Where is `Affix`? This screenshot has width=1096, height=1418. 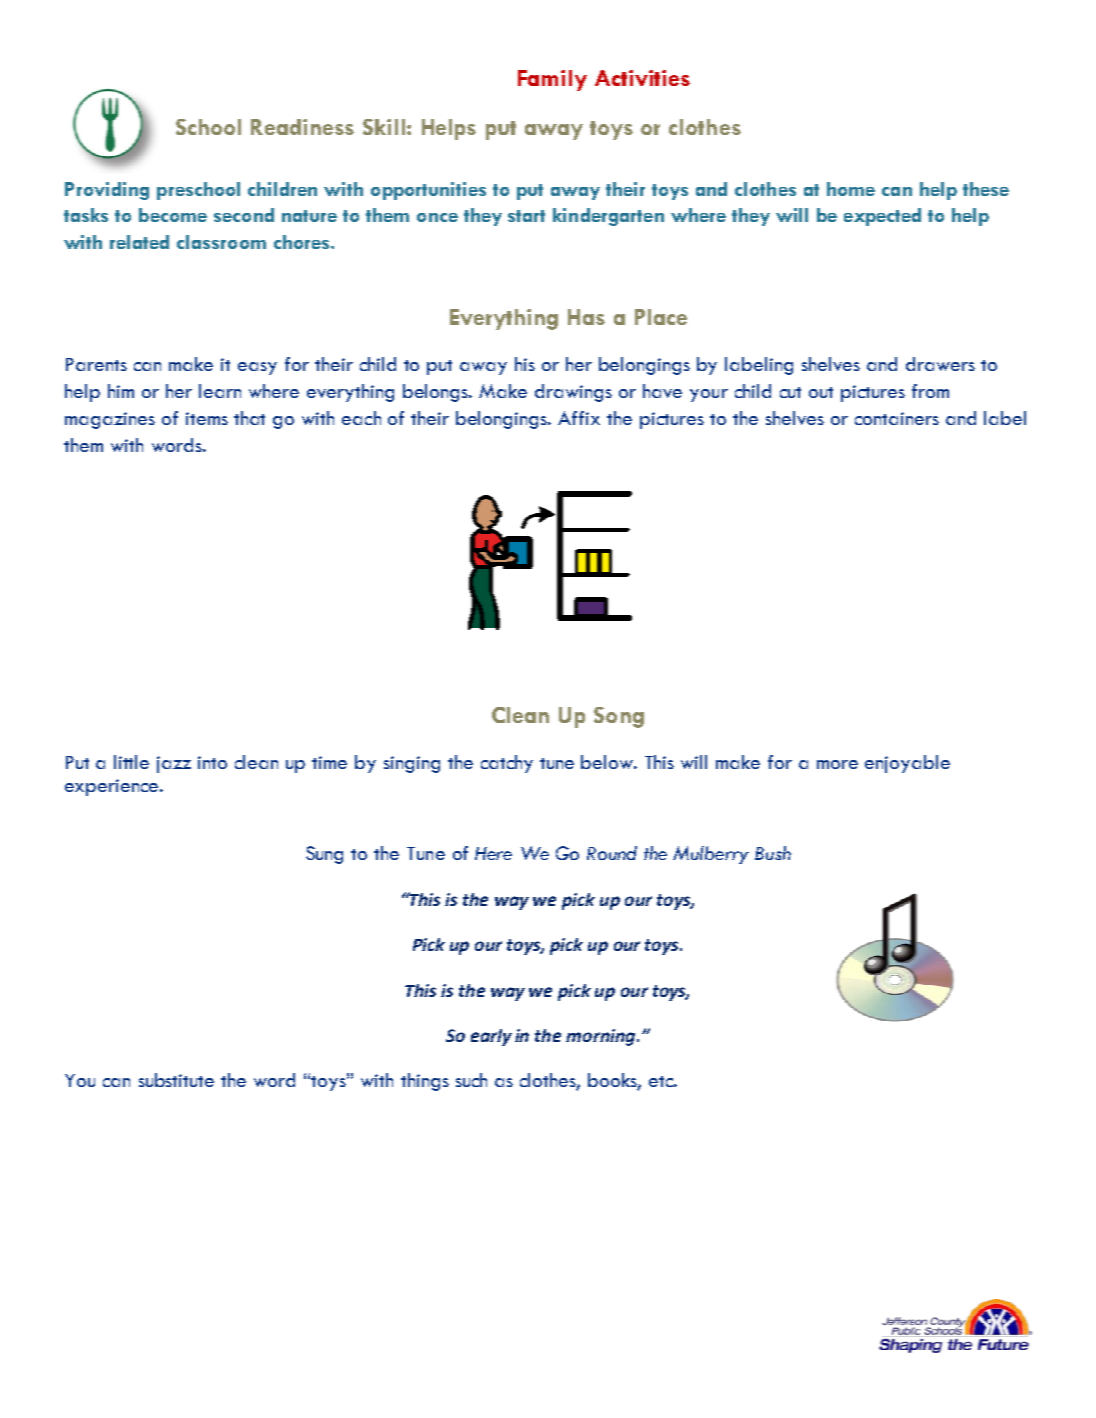
Affix is located at coordinates (579, 418).
